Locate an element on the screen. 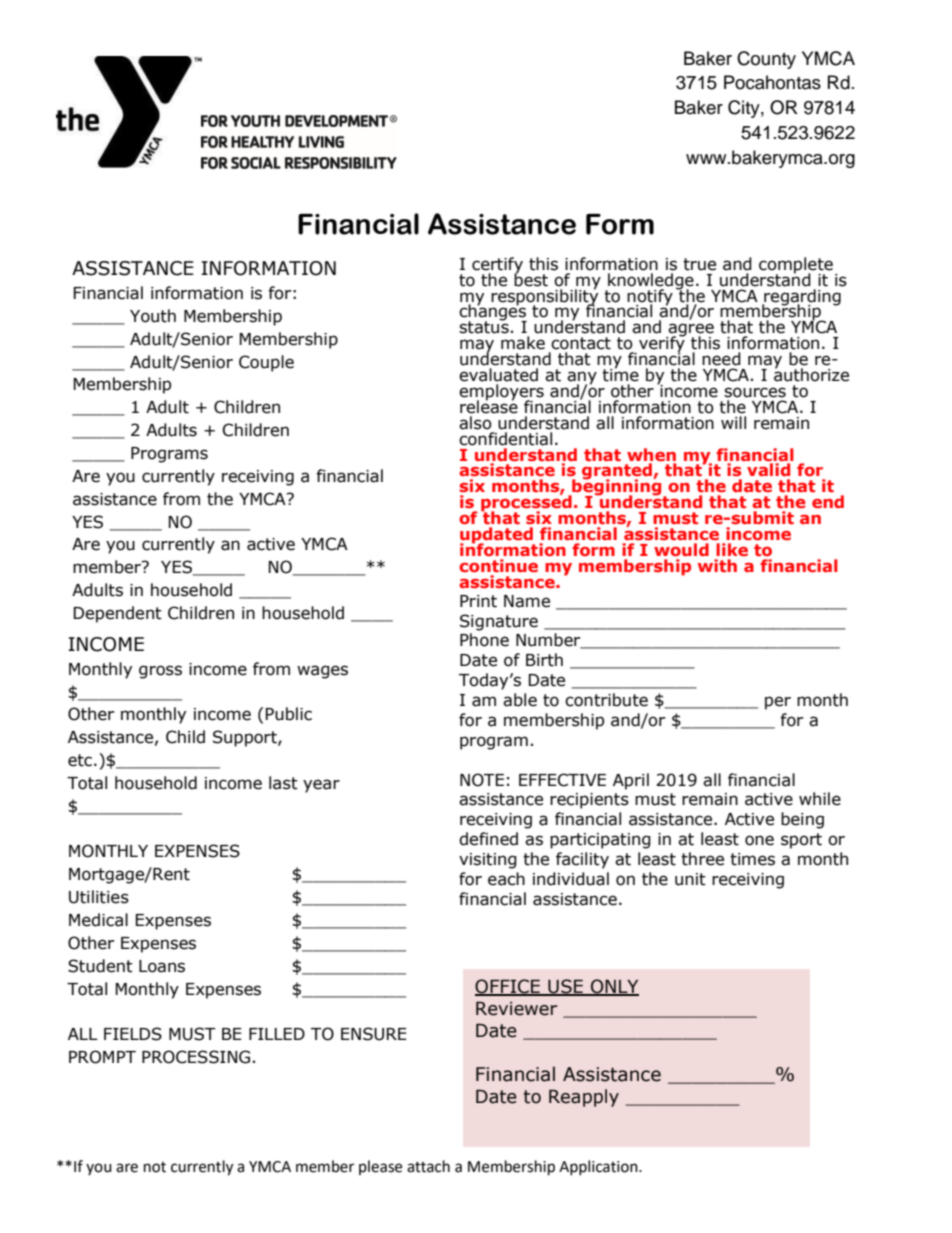  attach is located at coordinates (428, 1166).
